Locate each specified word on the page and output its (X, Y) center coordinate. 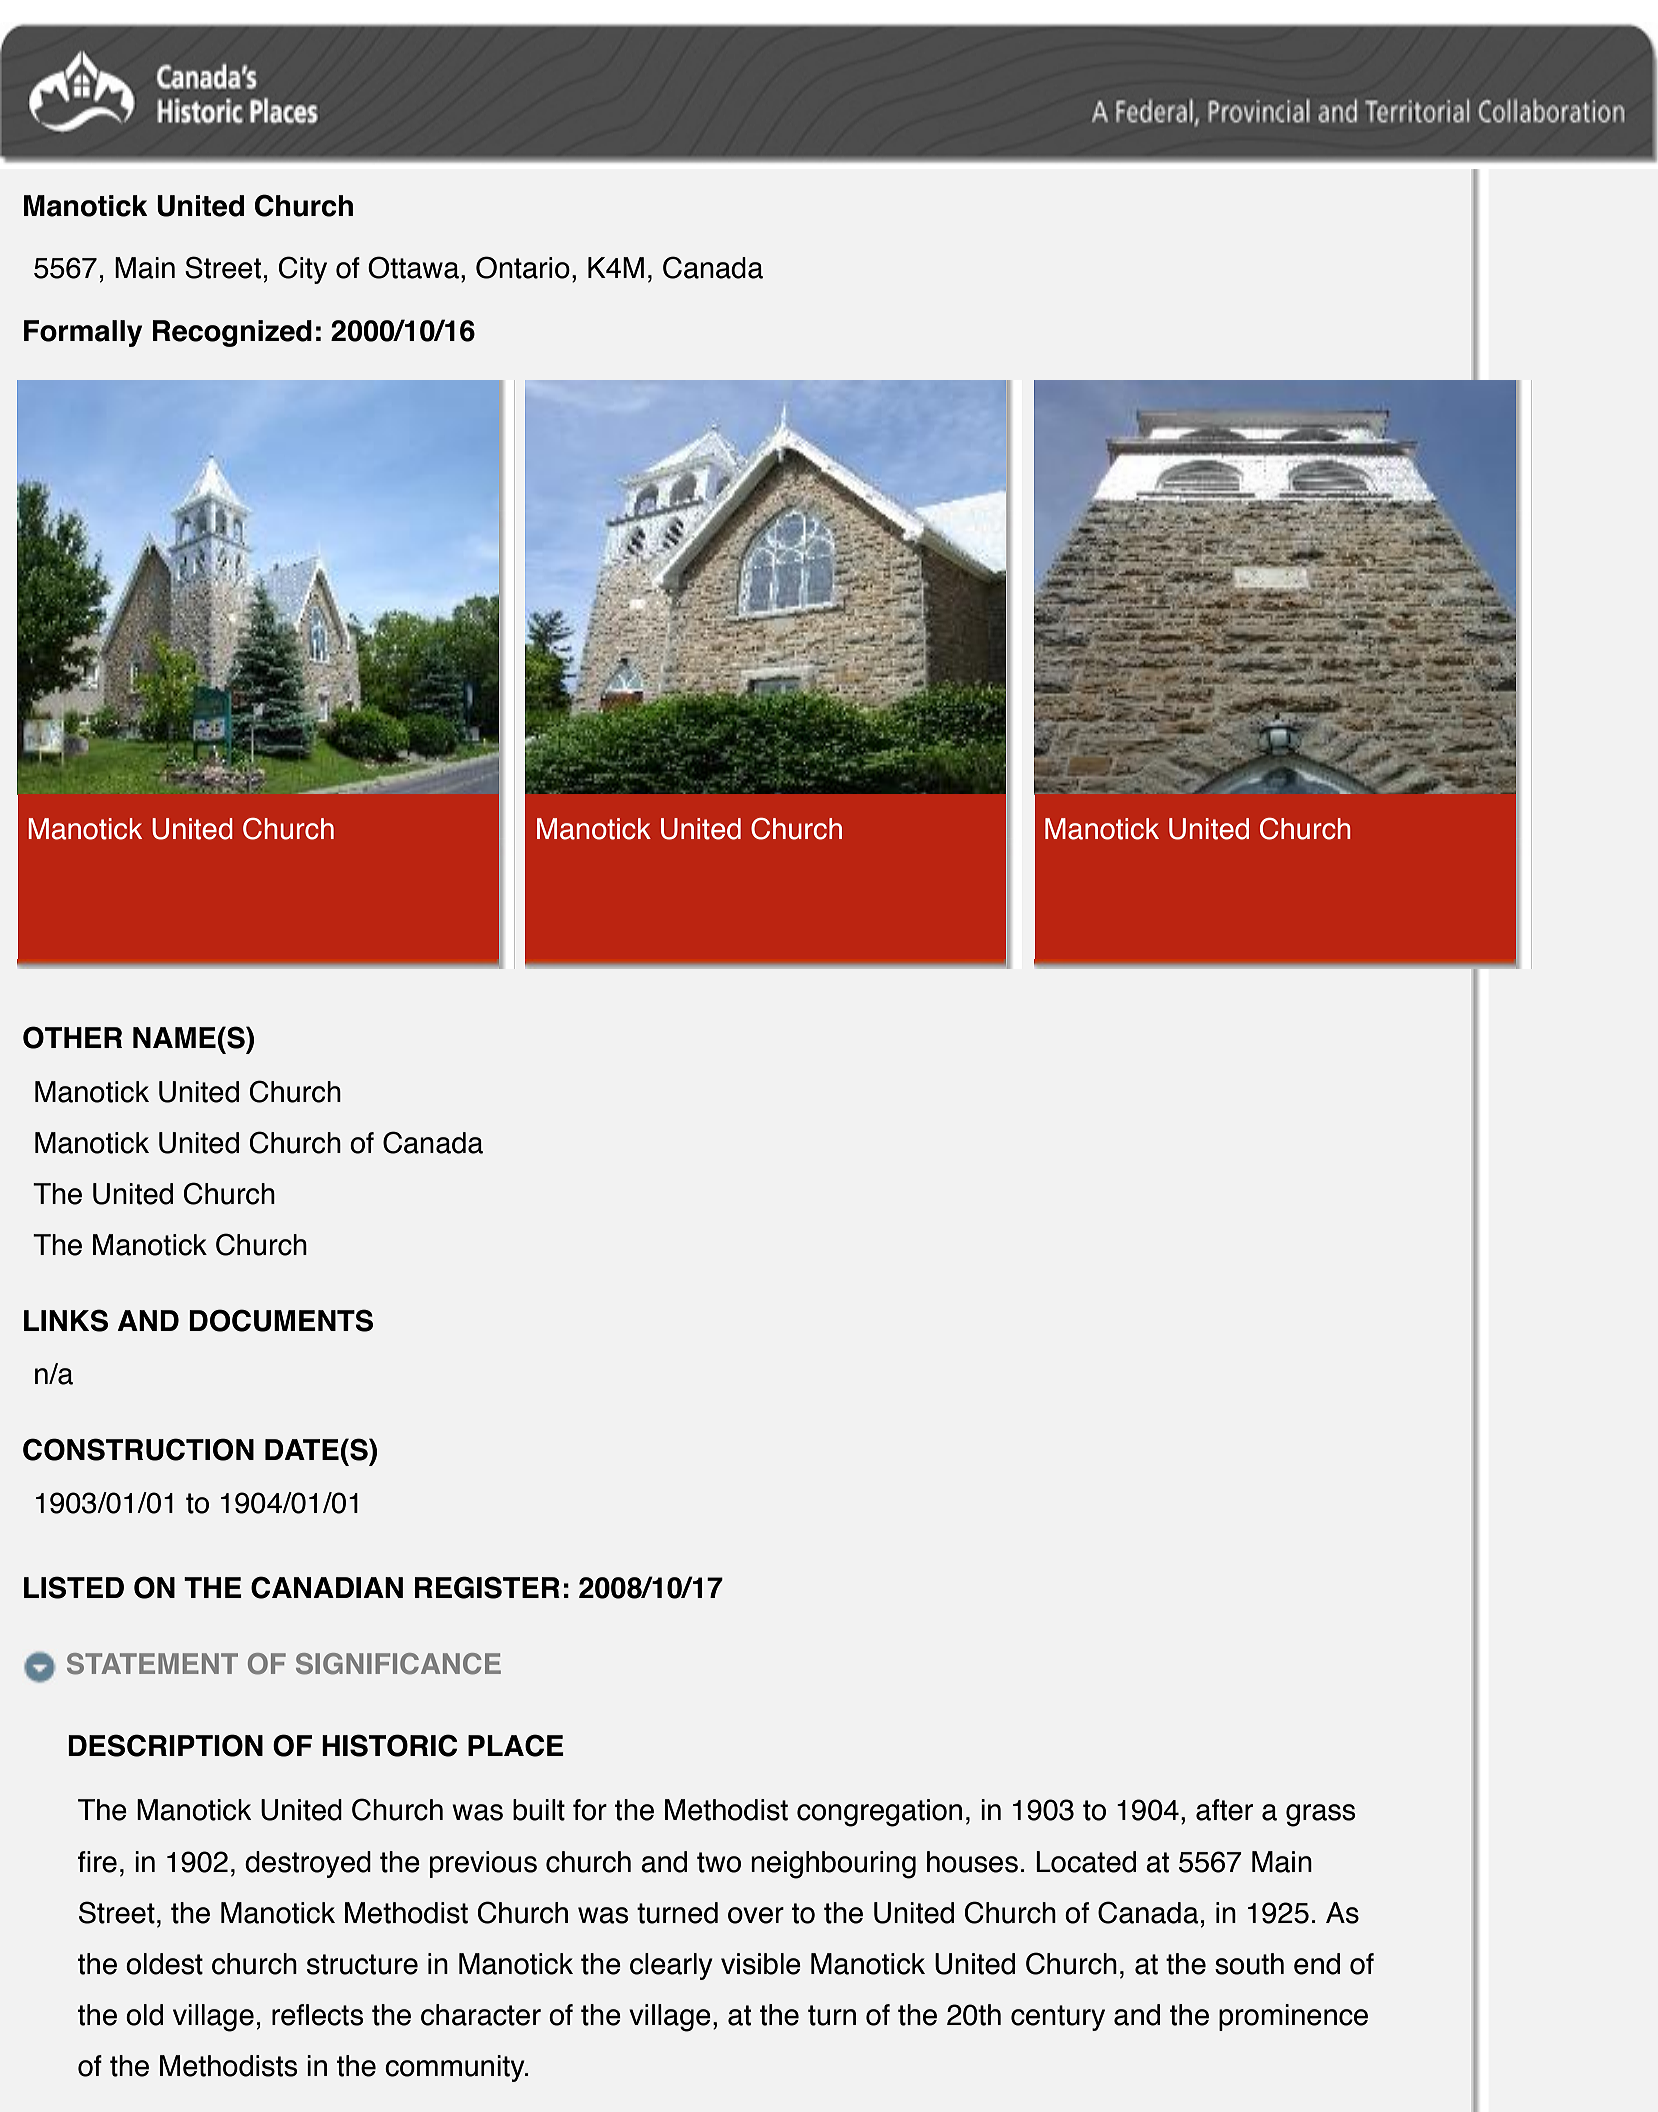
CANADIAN (327, 1587)
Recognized (232, 333)
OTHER (72, 1037)
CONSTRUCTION (138, 1449)
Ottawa (413, 267)
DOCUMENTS (281, 1320)
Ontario (523, 267)
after (1224, 1810)
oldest (164, 1964)
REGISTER (487, 1587)
